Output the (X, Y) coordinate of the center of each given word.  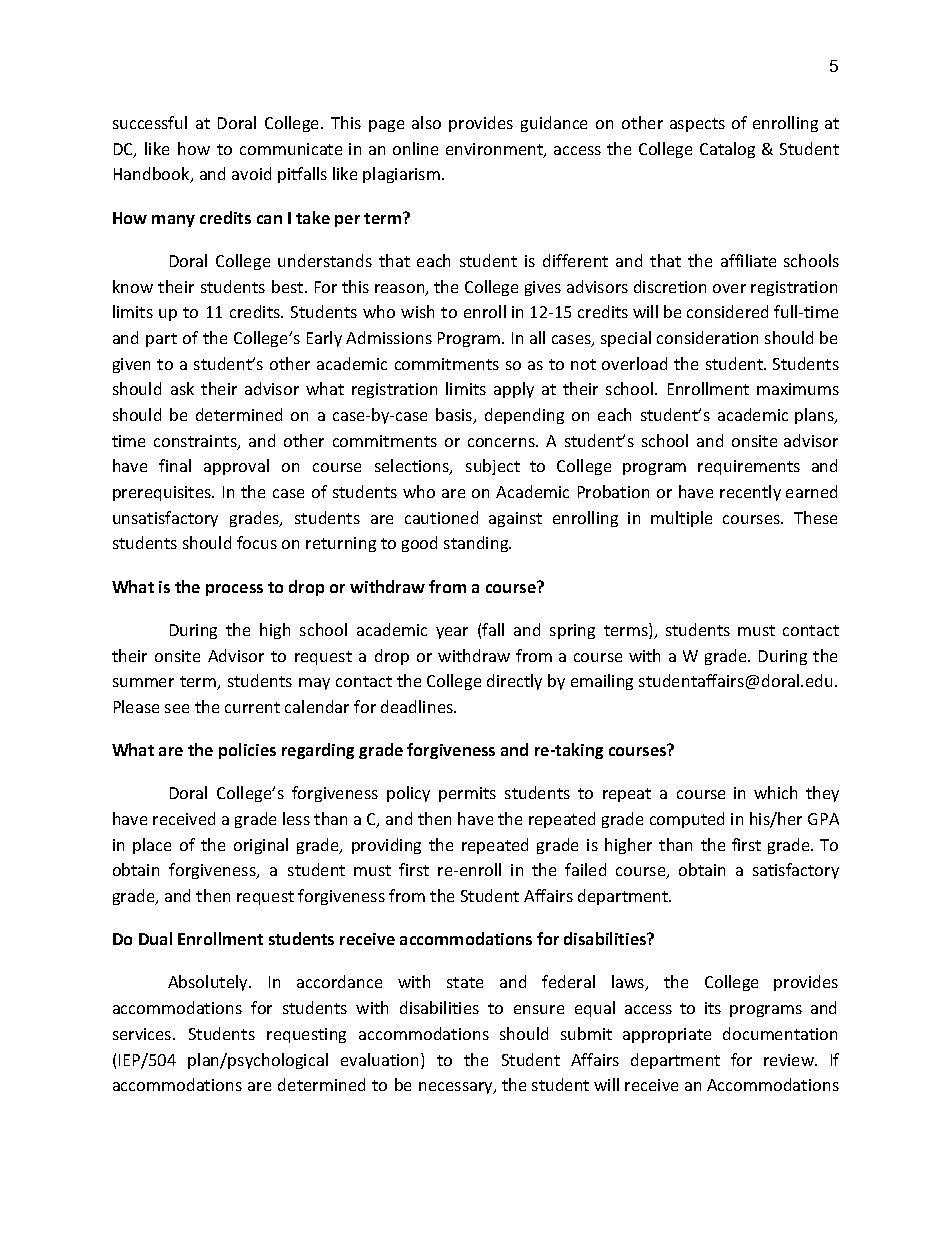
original (261, 846)
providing (386, 846)
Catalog (727, 150)
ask (182, 388)
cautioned (441, 517)
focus (257, 542)
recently (750, 493)
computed (687, 820)
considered (727, 311)
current (252, 707)
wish (417, 311)
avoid (251, 173)
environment (495, 150)
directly (514, 682)
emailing (602, 682)
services (143, 1034)
